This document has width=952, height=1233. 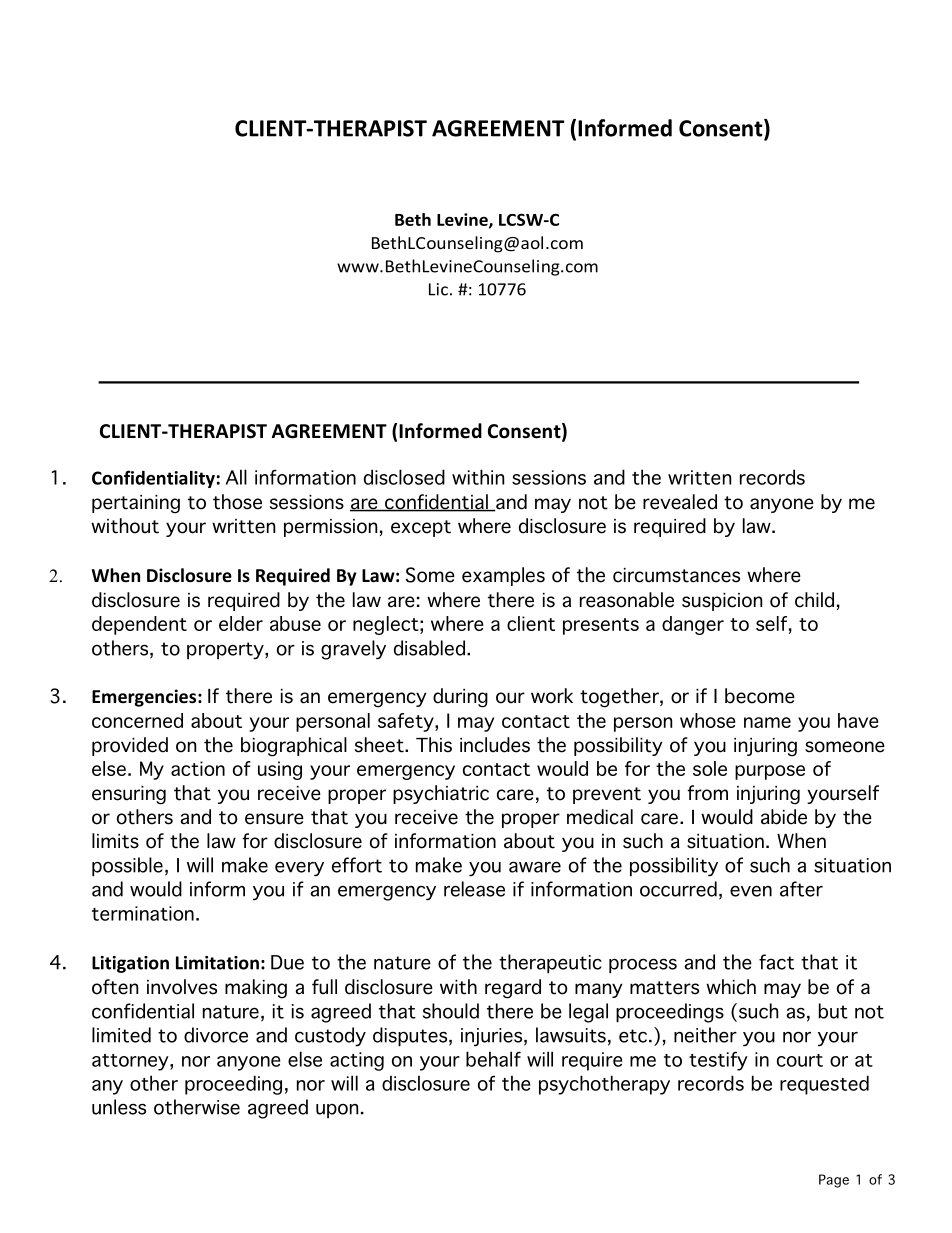 I want to click on fact, so click(x=776, y=962).
